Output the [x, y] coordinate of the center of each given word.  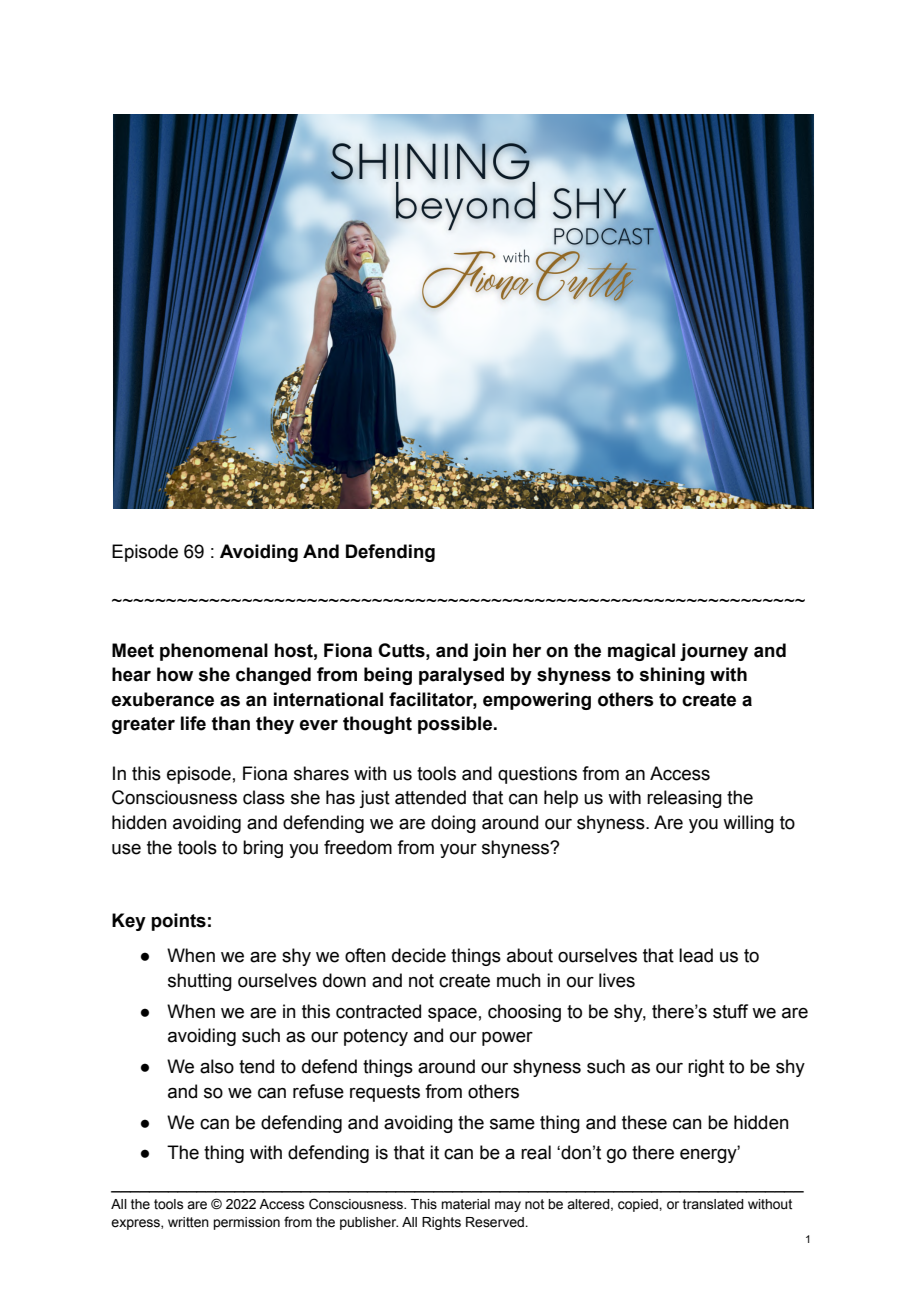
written [188, 1222]
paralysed [461, 676]
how [175, 674]
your [458, 851]
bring [263, 849]
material [465, 1204]
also [217, 1066]
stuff [730, 1011]
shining [672, 676]
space [452, 1015]
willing [748, 824]
